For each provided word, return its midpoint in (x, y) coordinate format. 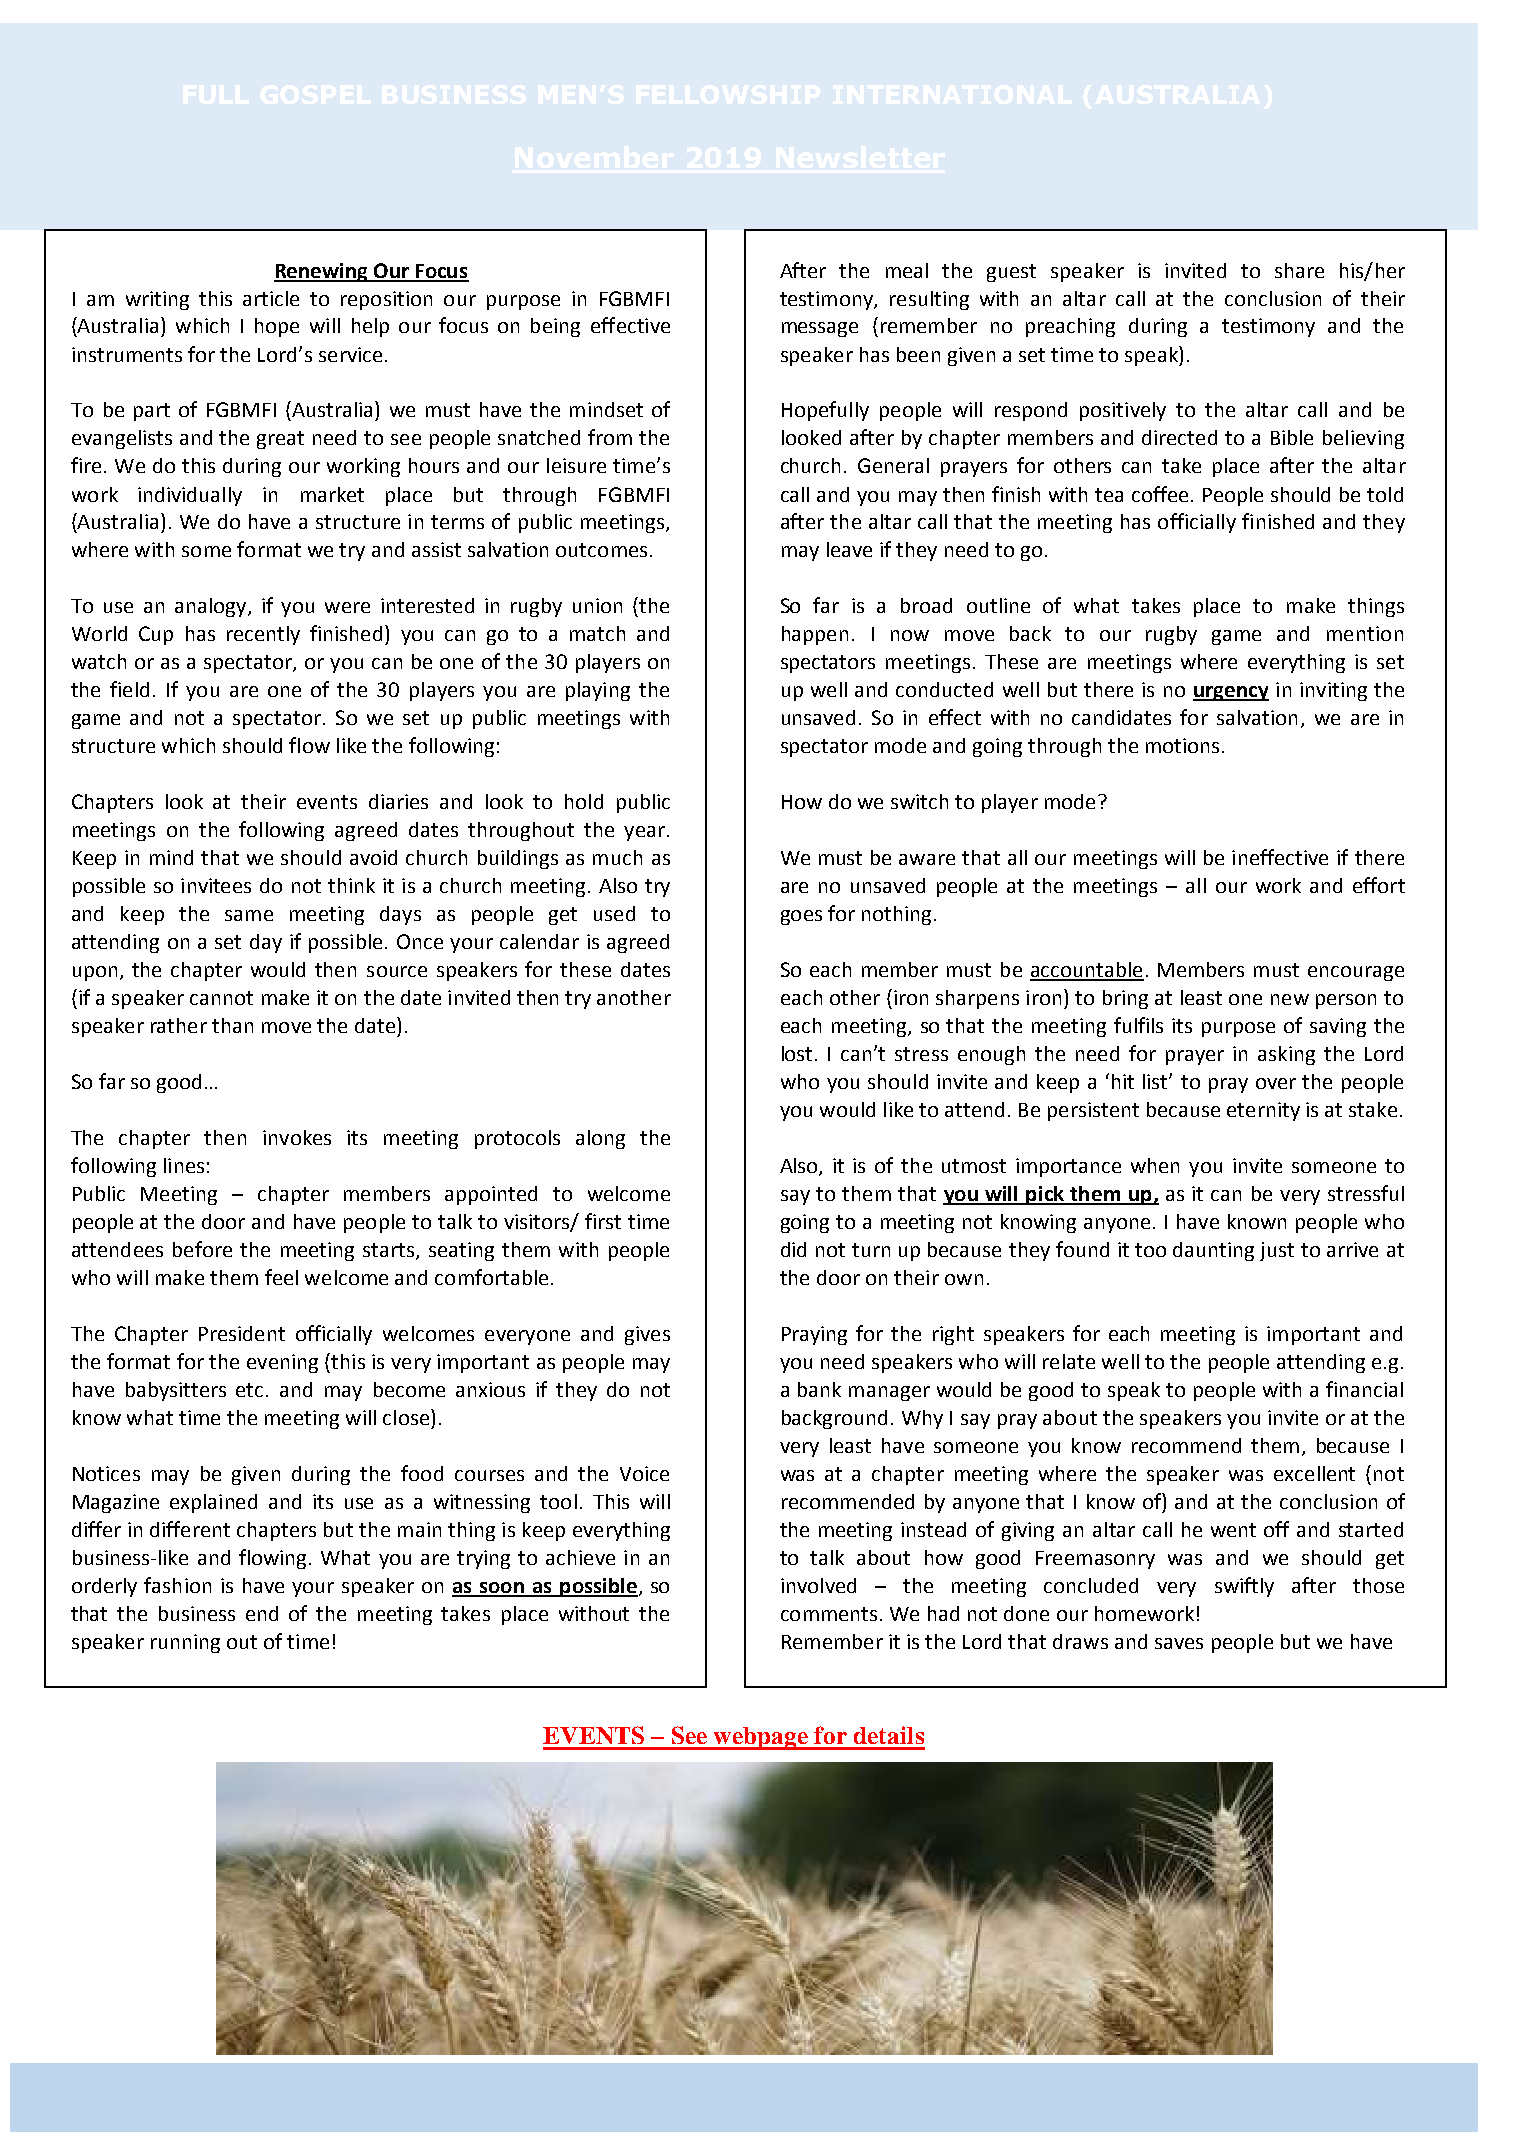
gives (647, 1335)
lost (797, 1053)
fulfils (1138, 1025)
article (271, 298)
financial (1364, 1389)
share (1299, 270)
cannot (221, 998)
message (820, 329)
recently (263, 635)
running (185, 1643)
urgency (1231, 693)
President (242, 1333)
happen (815, 635)
